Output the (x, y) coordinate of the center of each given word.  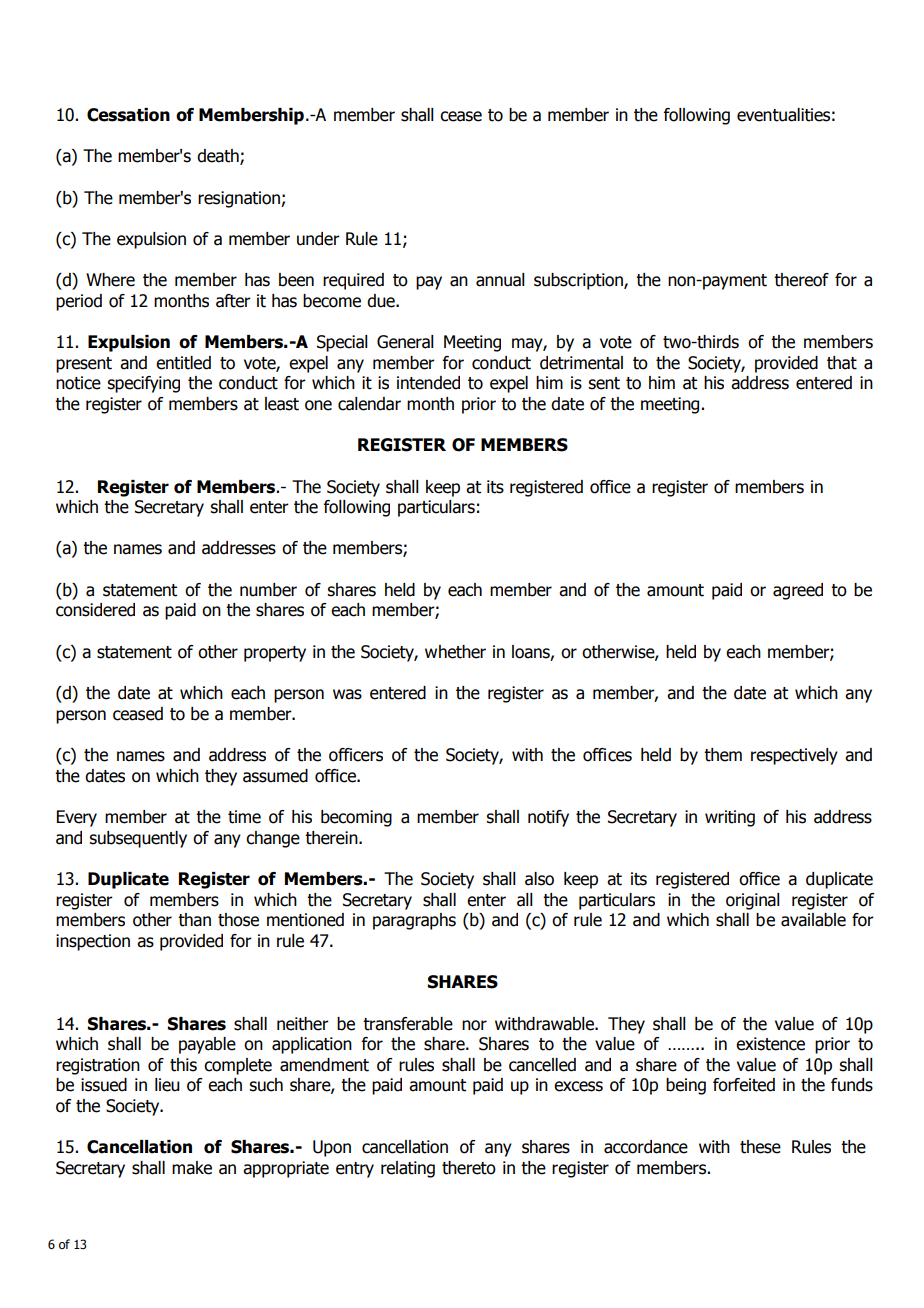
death (219, 157)
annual (500, 280)
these (760, 1147)
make (192, 1168)
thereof (801, 280)
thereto (469, 1168)
